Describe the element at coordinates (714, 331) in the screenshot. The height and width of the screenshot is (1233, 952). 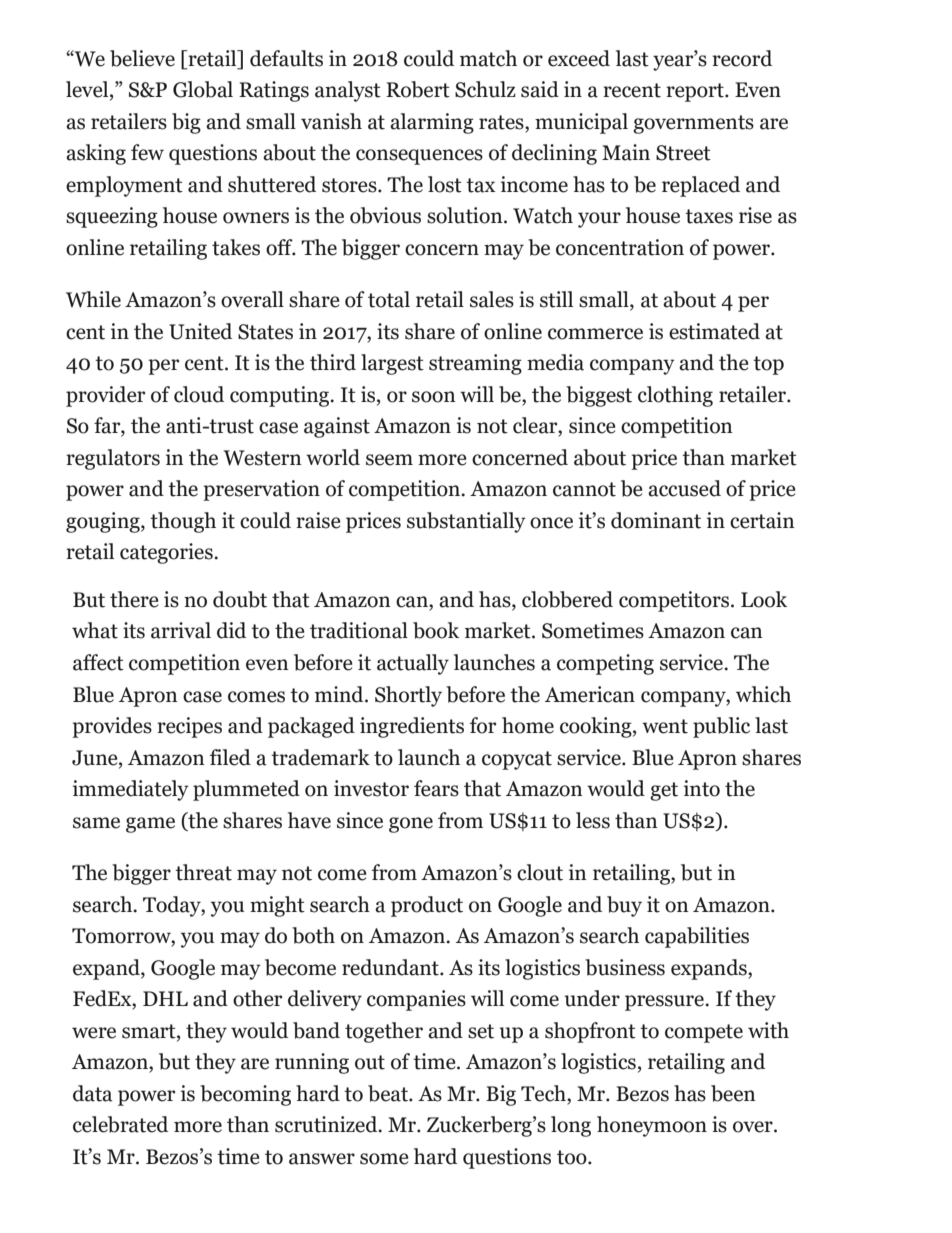
I see `estimated` at that location.
